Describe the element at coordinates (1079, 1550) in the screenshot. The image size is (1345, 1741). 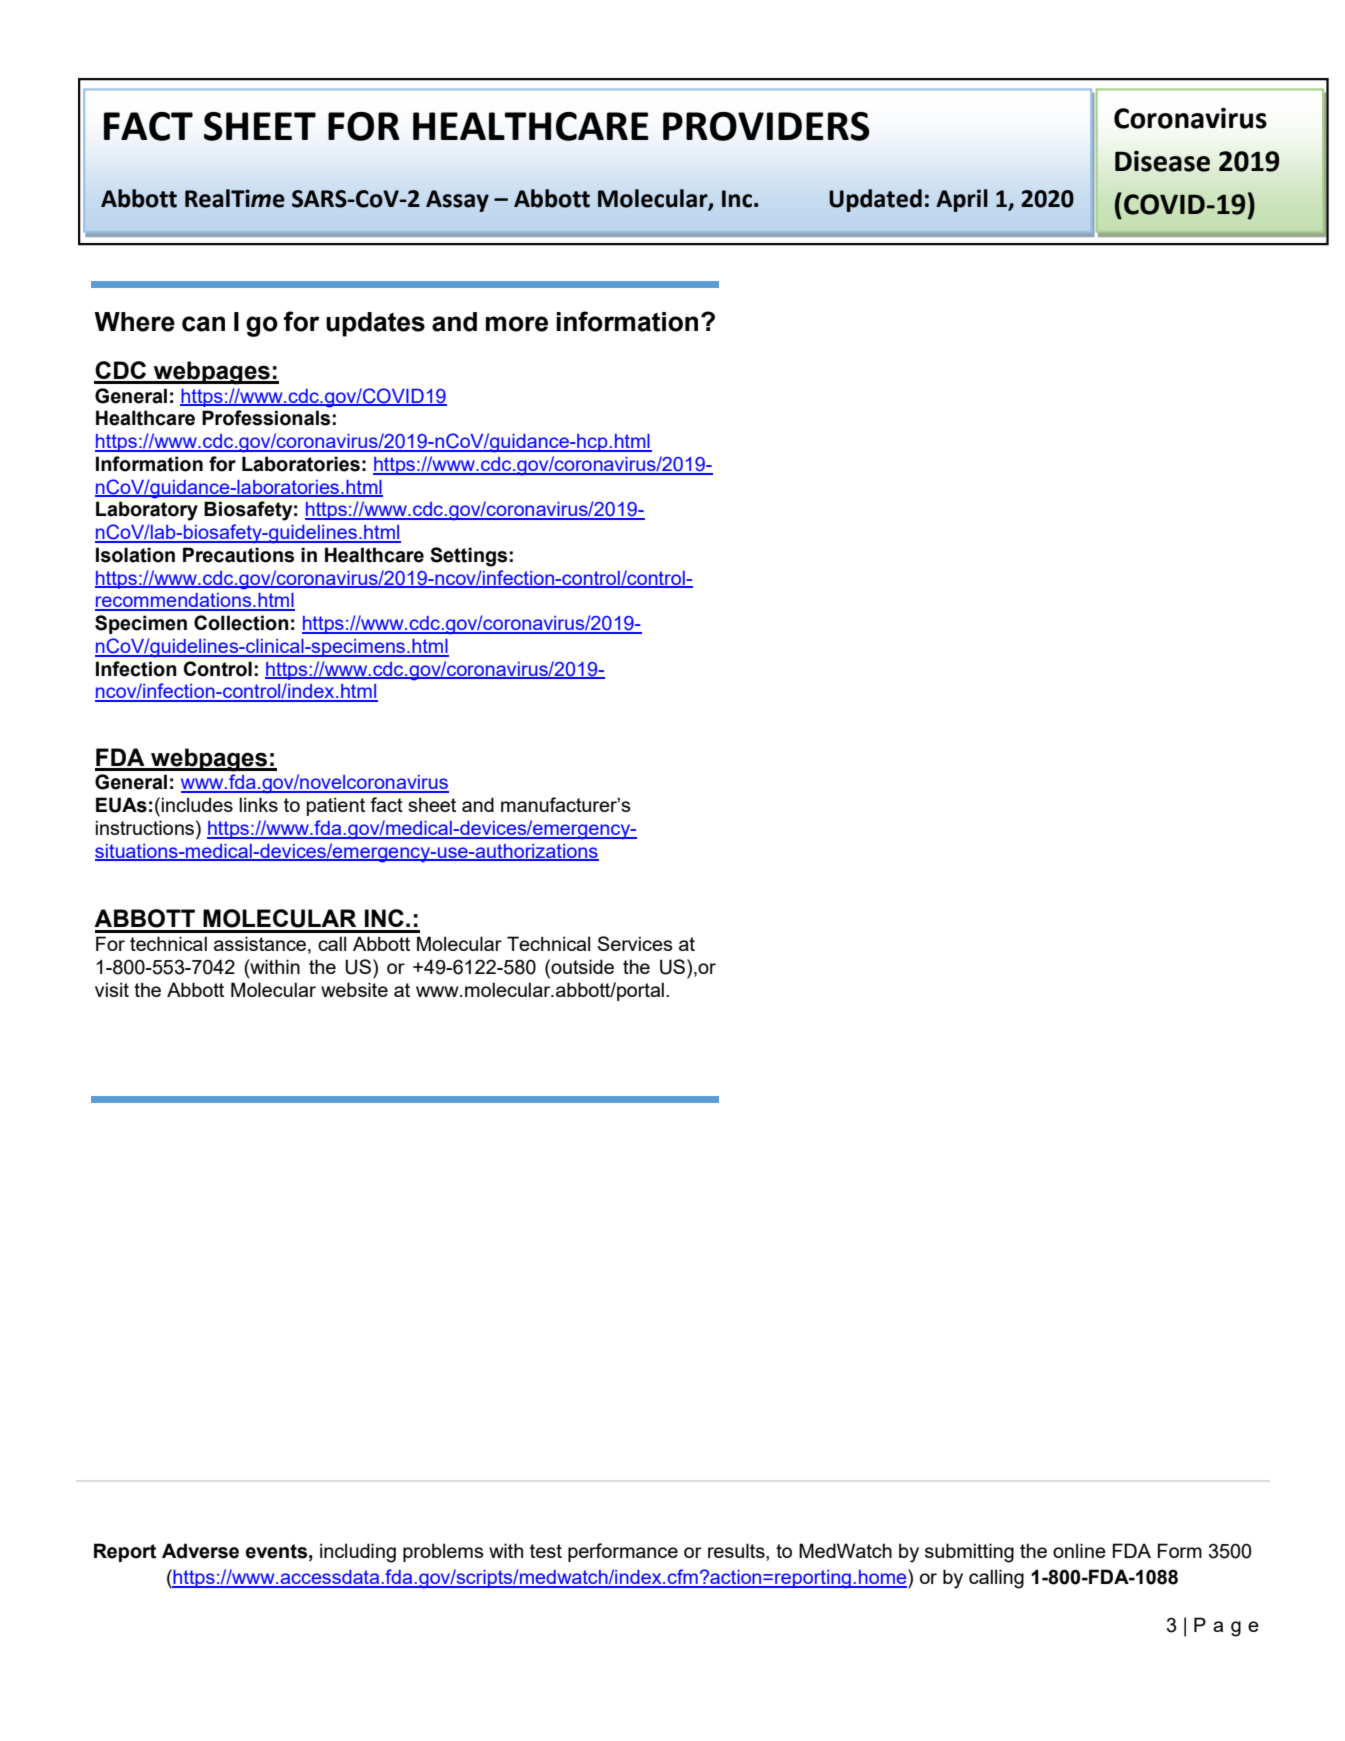
I see `online` at that location.
